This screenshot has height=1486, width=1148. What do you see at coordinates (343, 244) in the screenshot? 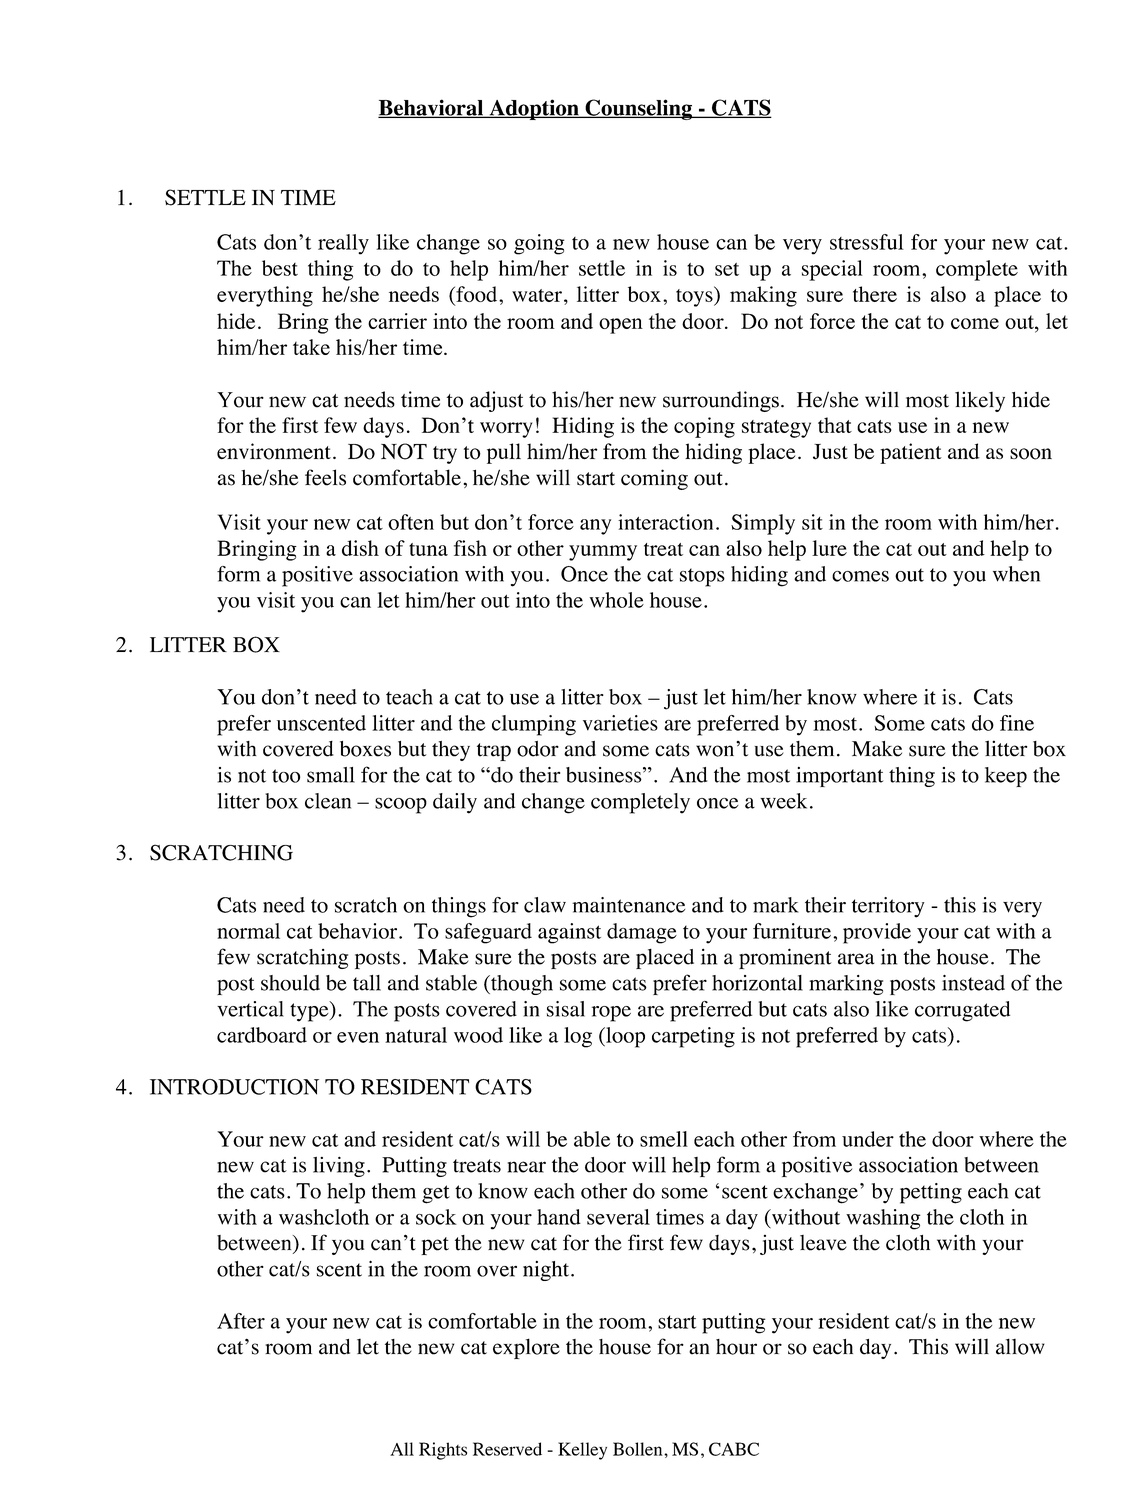
I see `really` at bounding box center [343, 244].
